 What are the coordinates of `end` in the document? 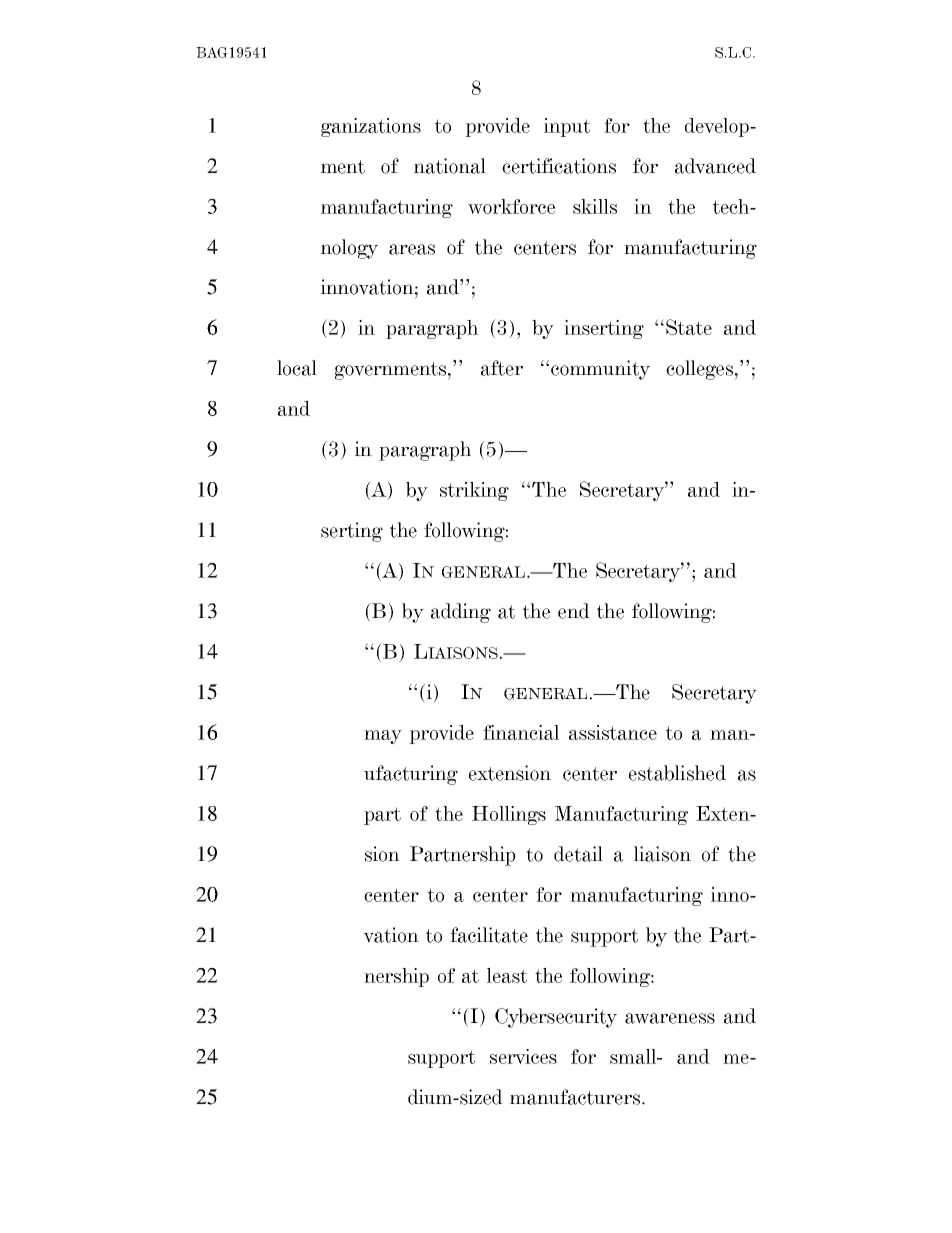 It's located at (574, 611).
